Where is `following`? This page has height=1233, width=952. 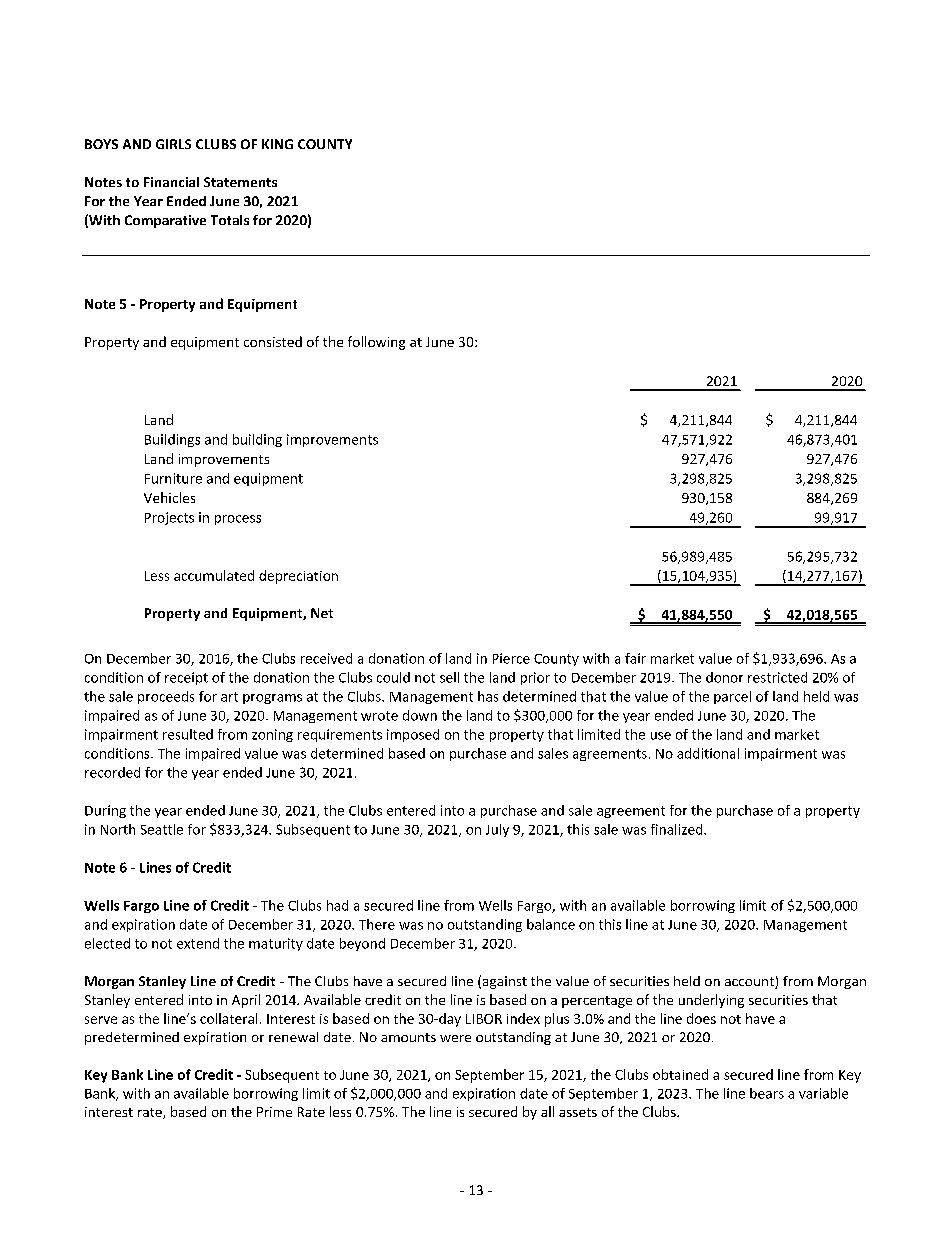
following is located at coordinates (376, 343).
